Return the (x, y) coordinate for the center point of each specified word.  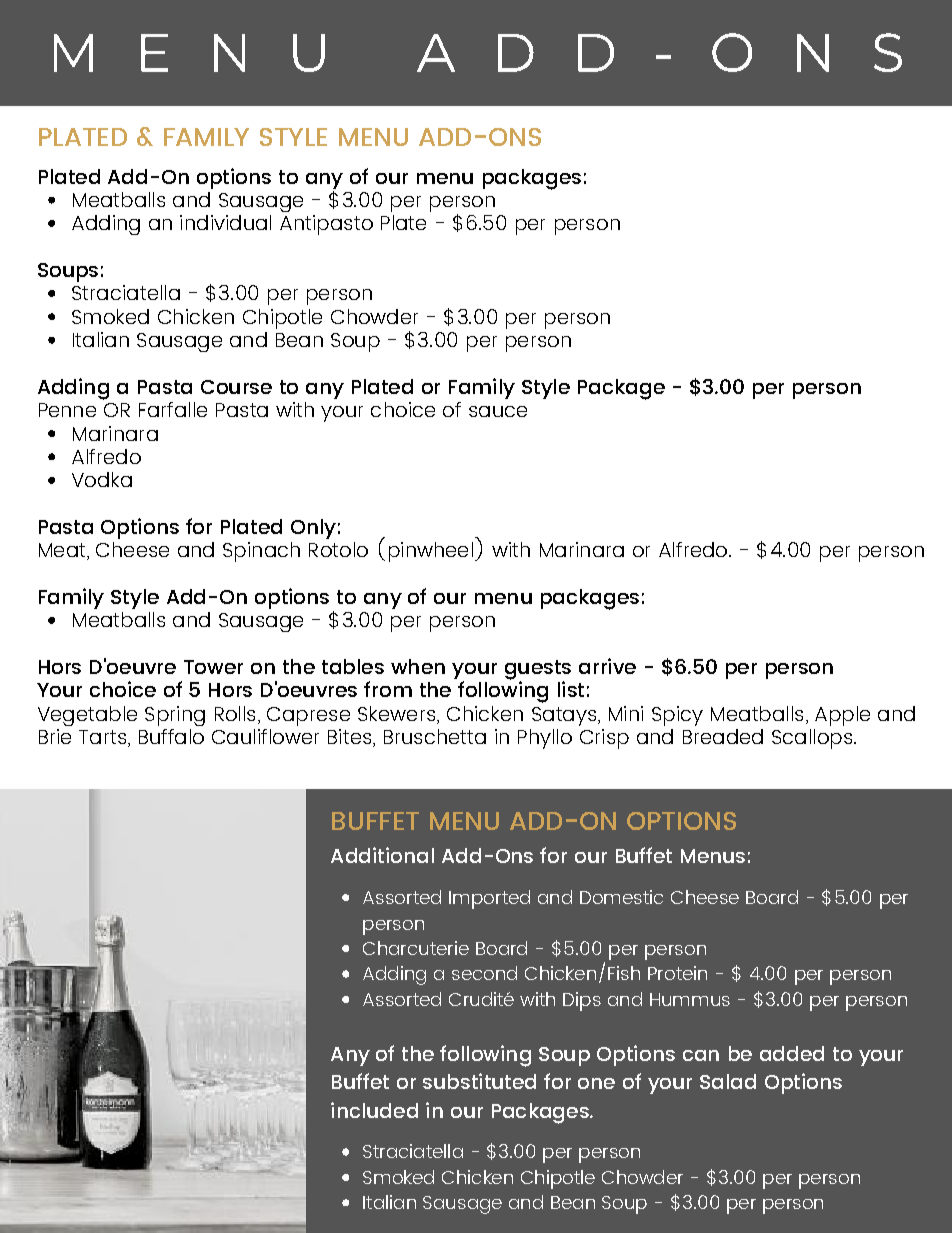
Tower (213, 667)
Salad (728, 1081)
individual (225, 222)
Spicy (677, 716)
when (418, 666)
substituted (479, 1081)
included (374, 1110)
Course (236, 387)
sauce (498, 411)
